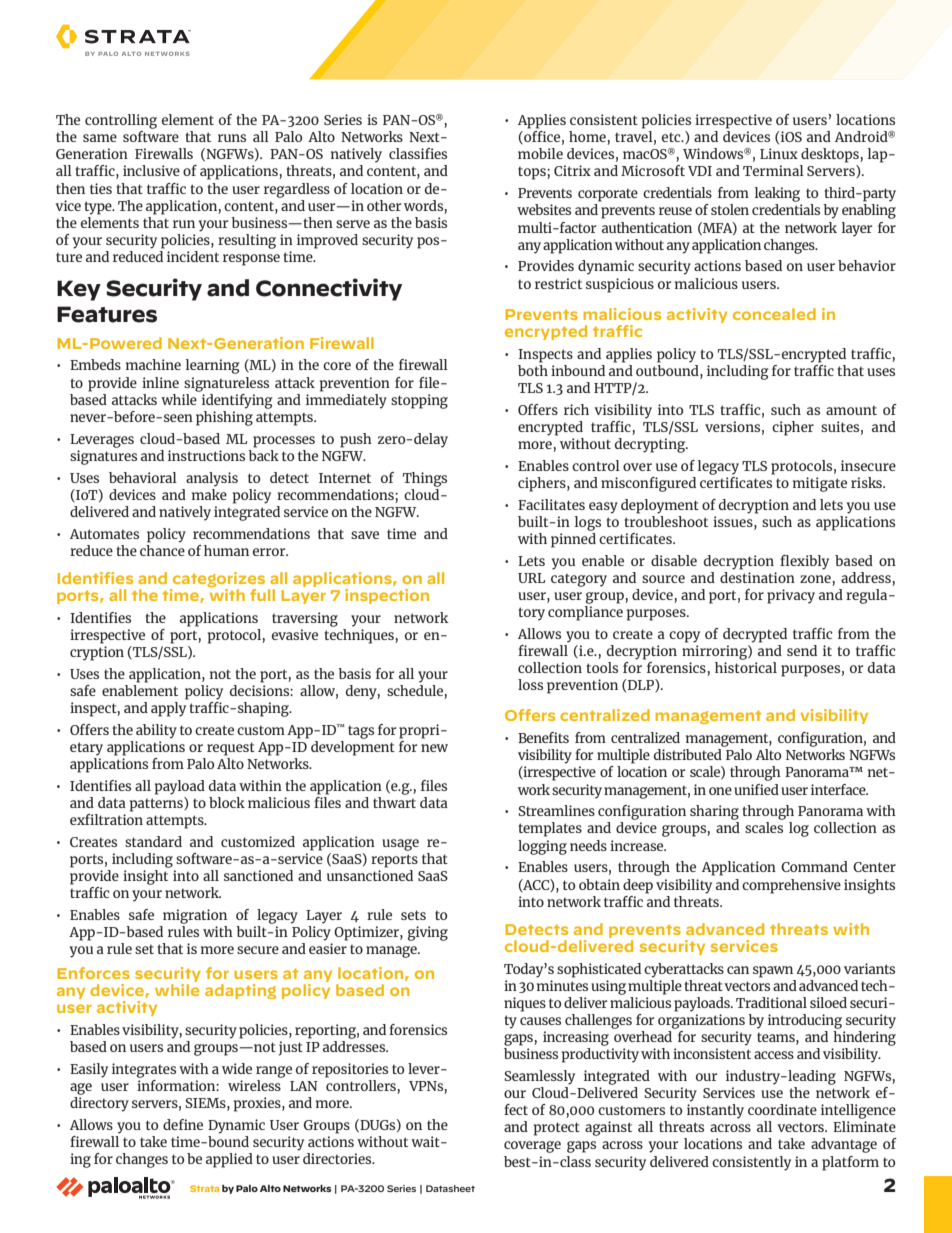  Describe the element at coordinates (195, 916) in the document. I see `migration` at that location.
